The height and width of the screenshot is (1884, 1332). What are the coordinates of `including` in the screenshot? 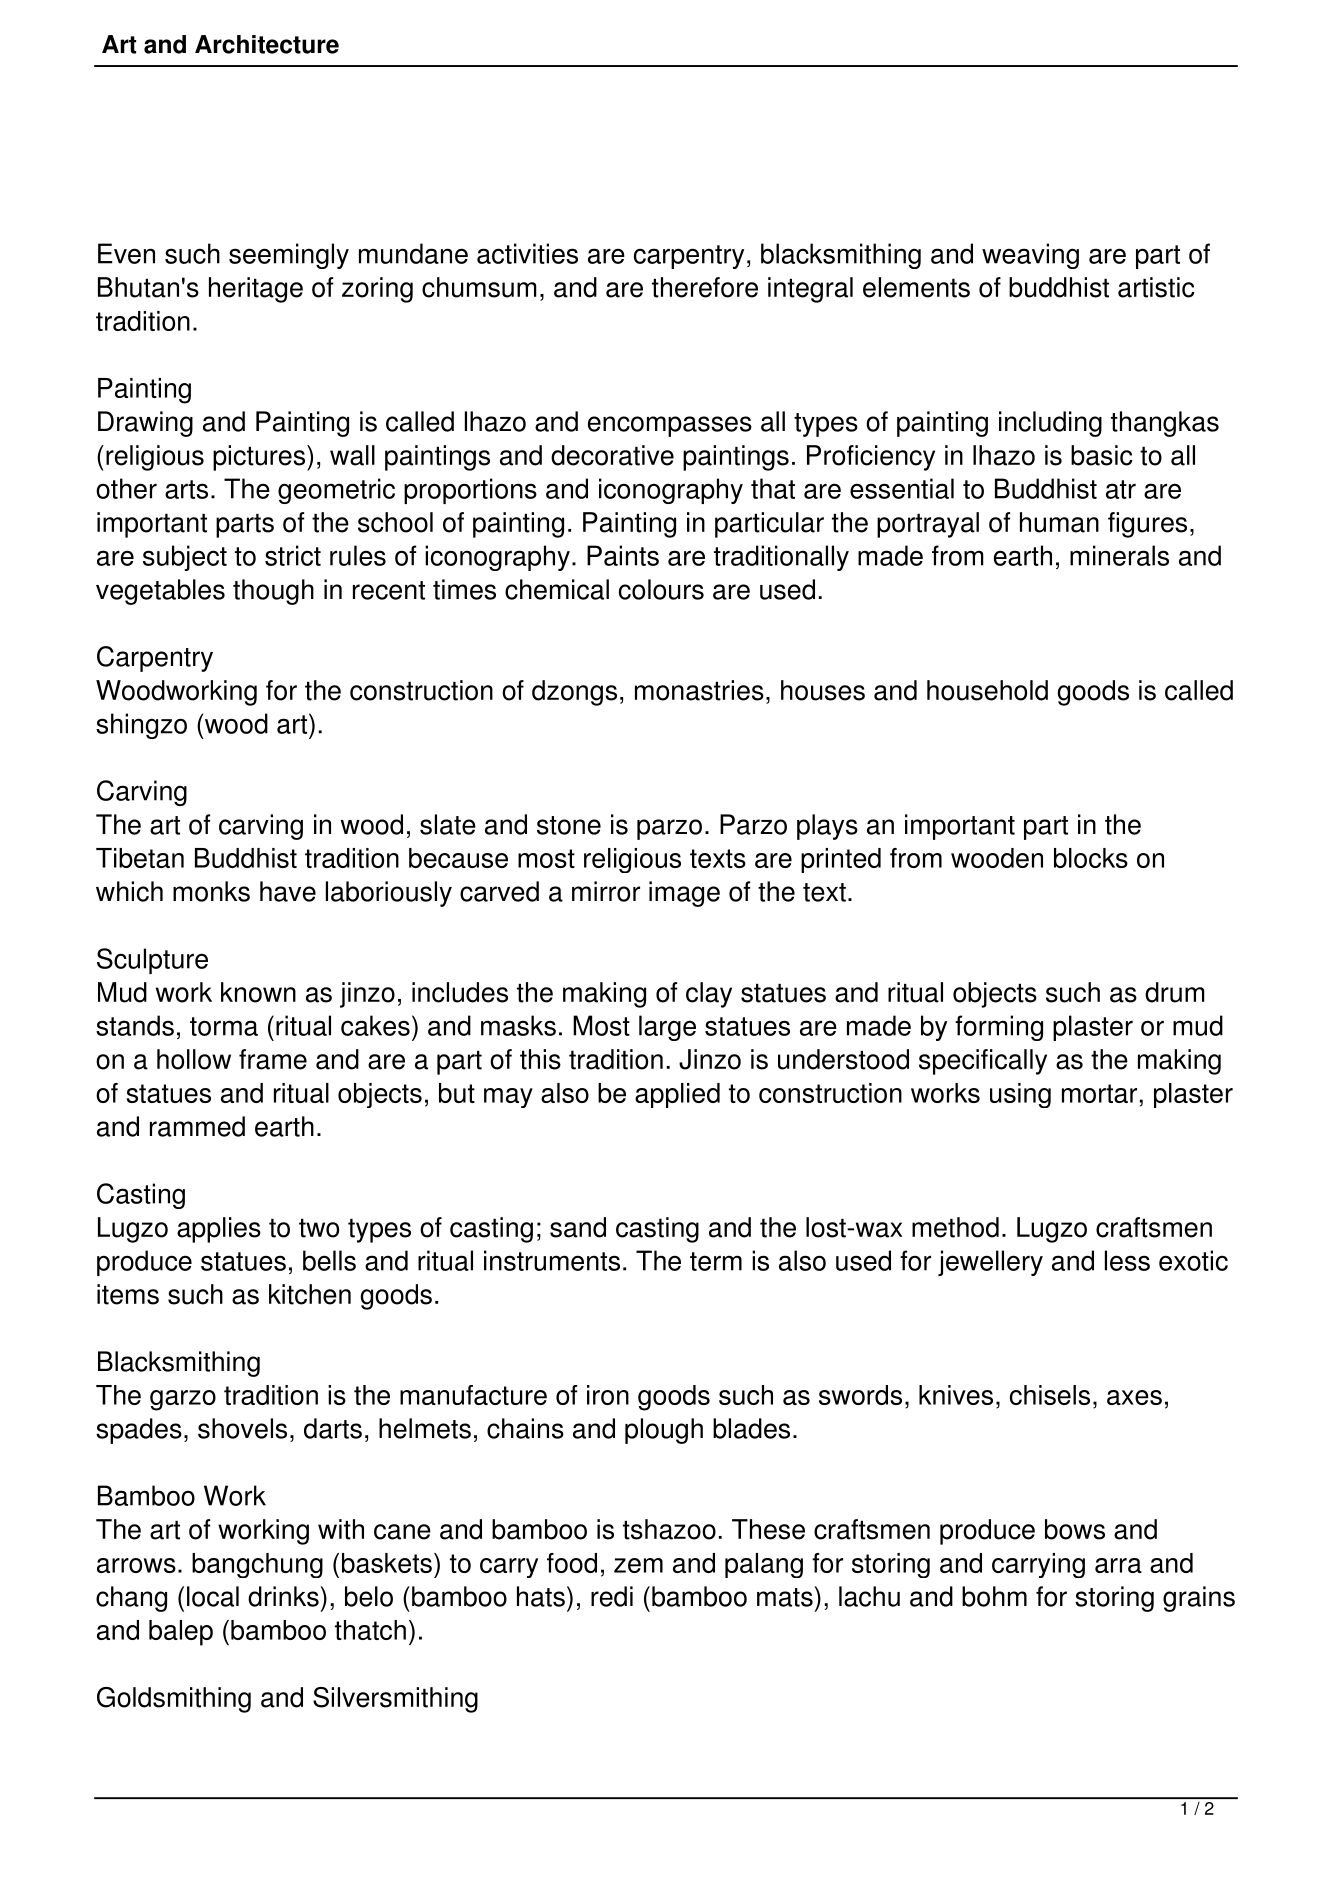 It's located at (1050, 424).
